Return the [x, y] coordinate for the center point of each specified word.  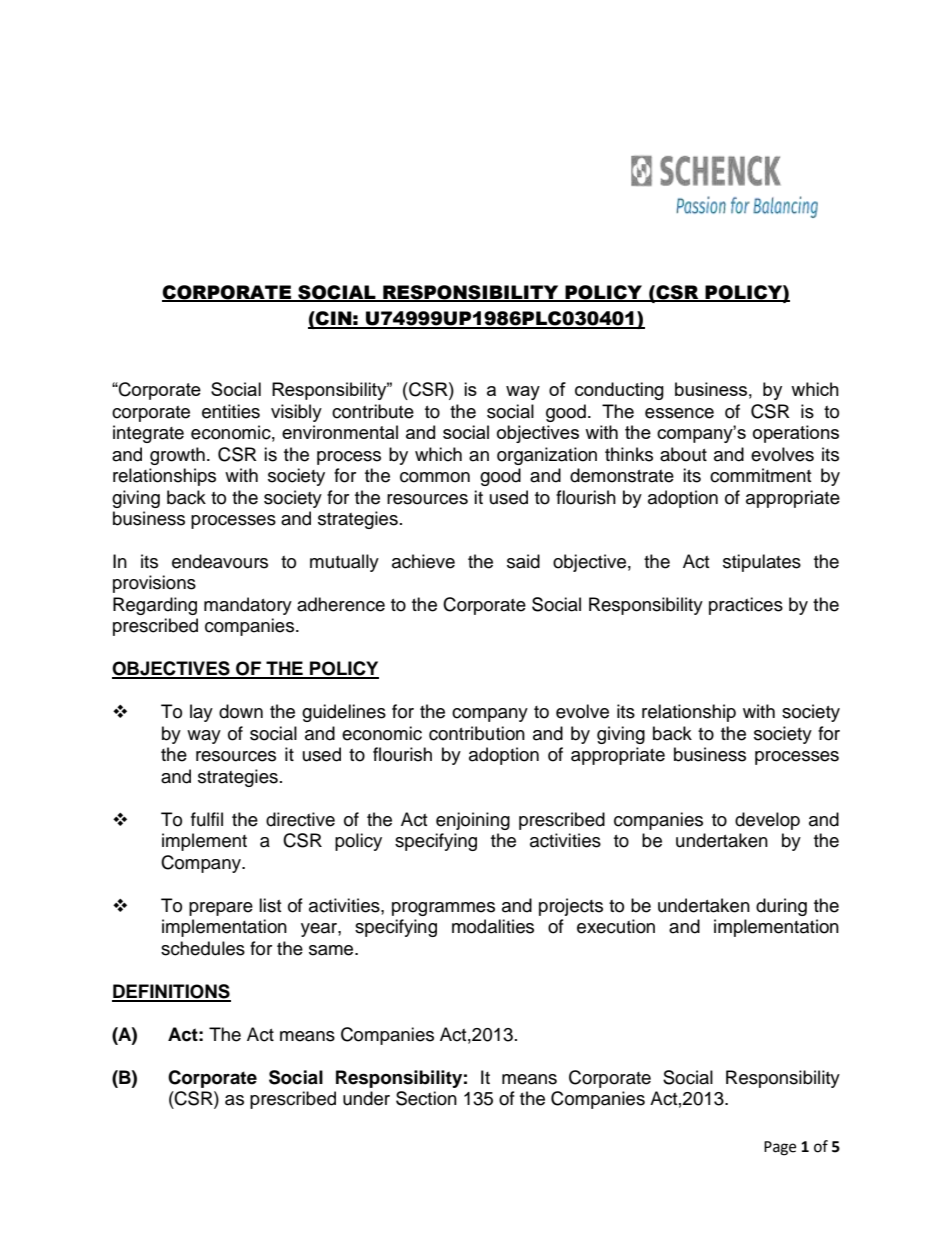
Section [426, 1098]
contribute [373, 411]
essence [679, 413]
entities [231, 411]
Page [780, 1148]
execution [616, 926]
